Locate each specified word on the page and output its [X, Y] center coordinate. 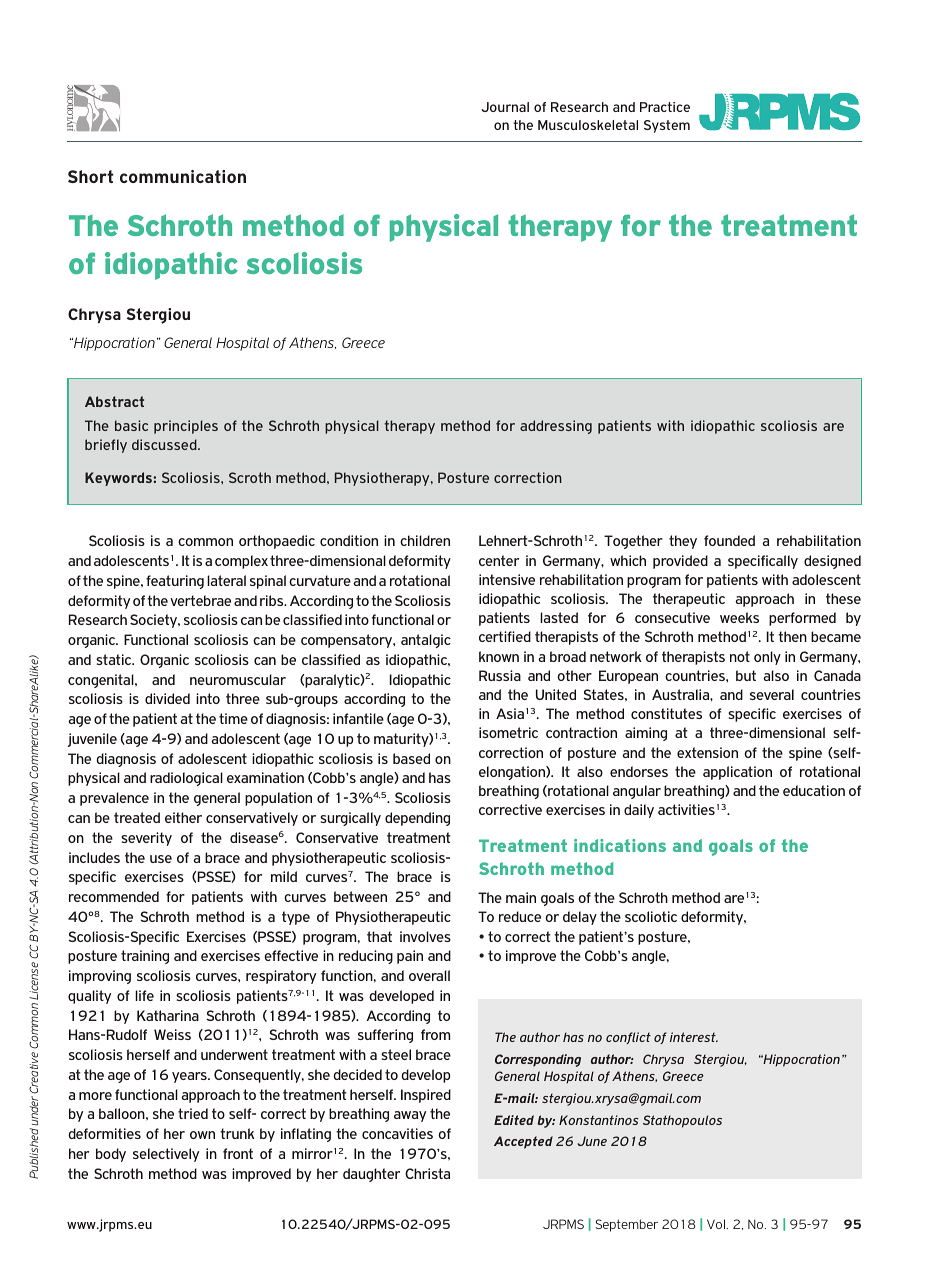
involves [425, 936]
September [627, 1225]
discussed [165, 444]
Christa [427, 1173]
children [425, 540]
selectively [166, 1155]
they [683, 542]
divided [167, 698]
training [145, 957]
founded [729, 540]
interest [694, 1037]
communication [183, 176]
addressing [556, 427]
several [772, 694]
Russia [500, 675]
